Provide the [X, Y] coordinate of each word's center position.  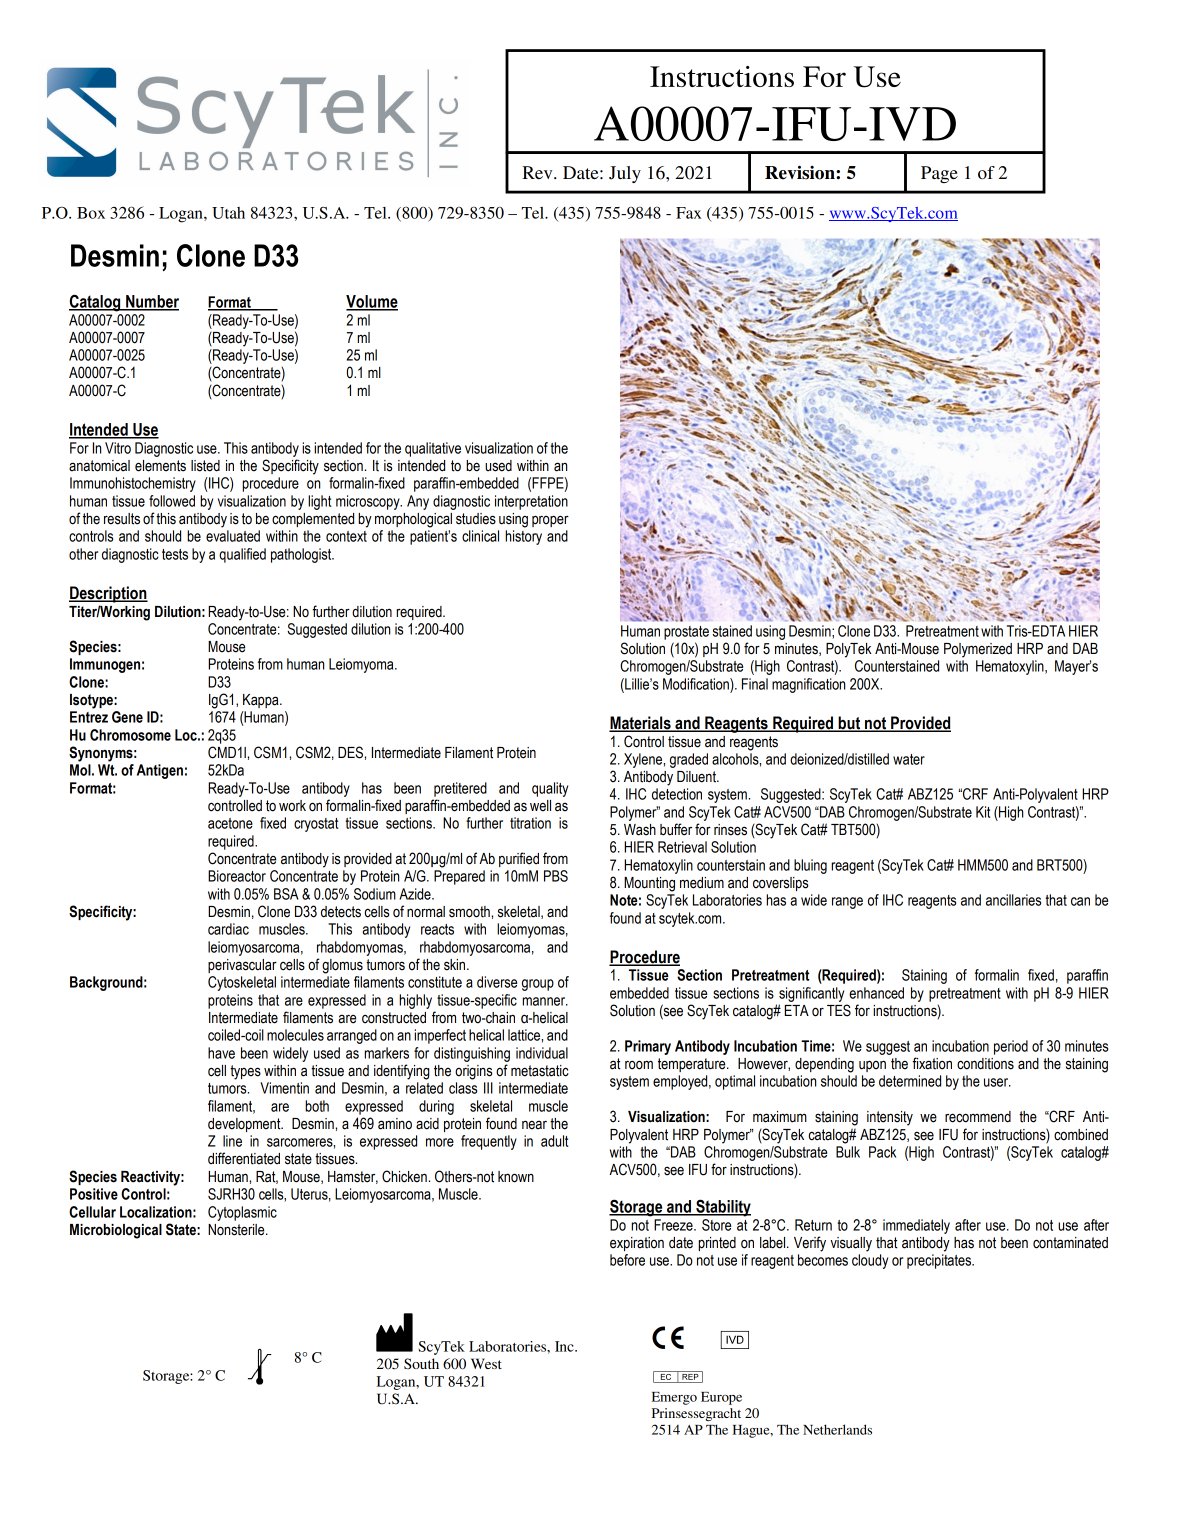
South [421, 1364]
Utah [228, 213]
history [523, 537]
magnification [808, 685]
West [486, 1363]
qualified [242, 555]
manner [545, 1001]
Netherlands [837, 1429]
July [625, 174]
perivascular [242, 966]
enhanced [876, 993]
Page [939, 174]
